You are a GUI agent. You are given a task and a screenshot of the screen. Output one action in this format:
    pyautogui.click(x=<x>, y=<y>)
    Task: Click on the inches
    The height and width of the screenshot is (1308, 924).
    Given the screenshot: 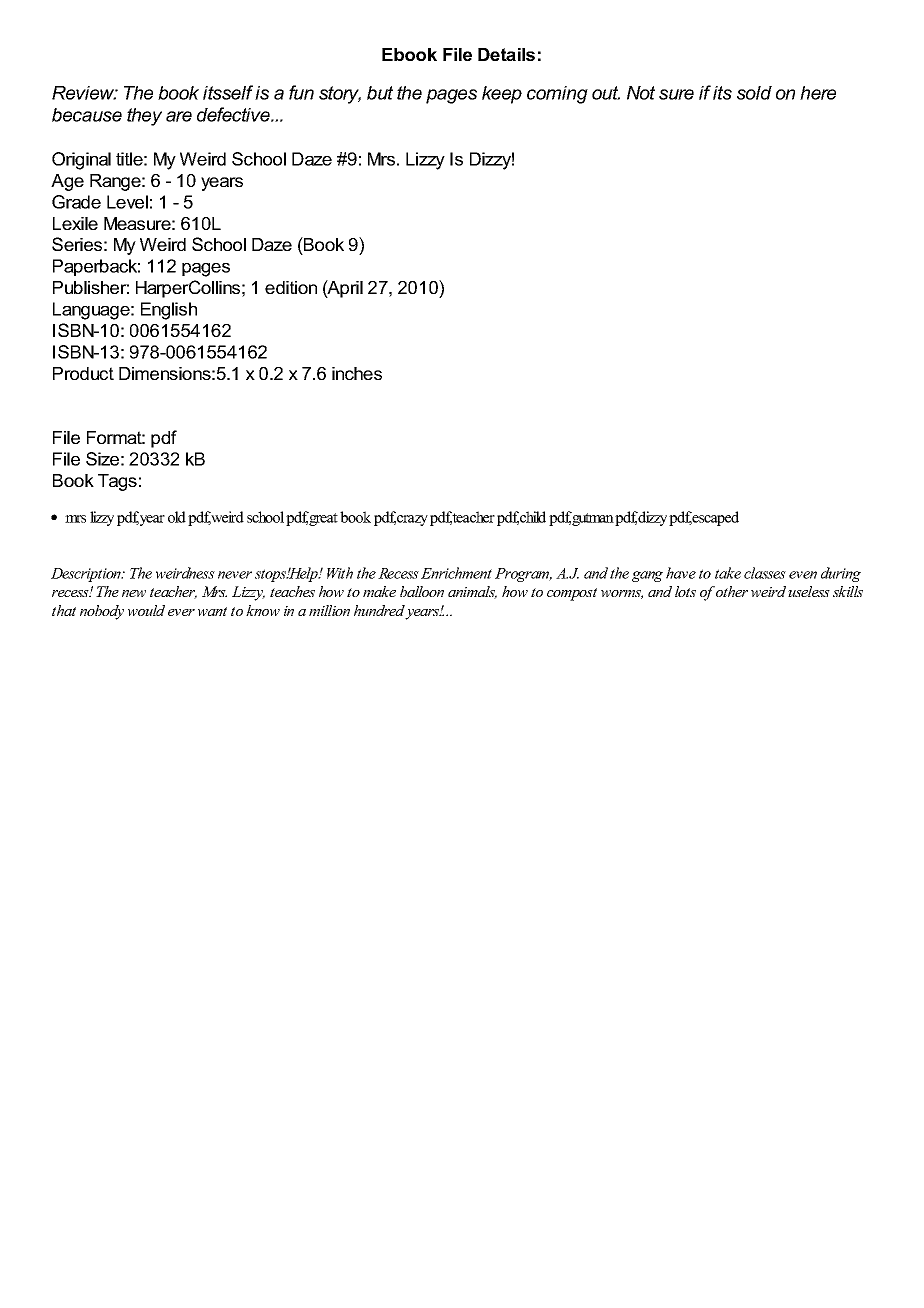 What is the action you would take?
    pyautogui.click(x=357, y=373)
